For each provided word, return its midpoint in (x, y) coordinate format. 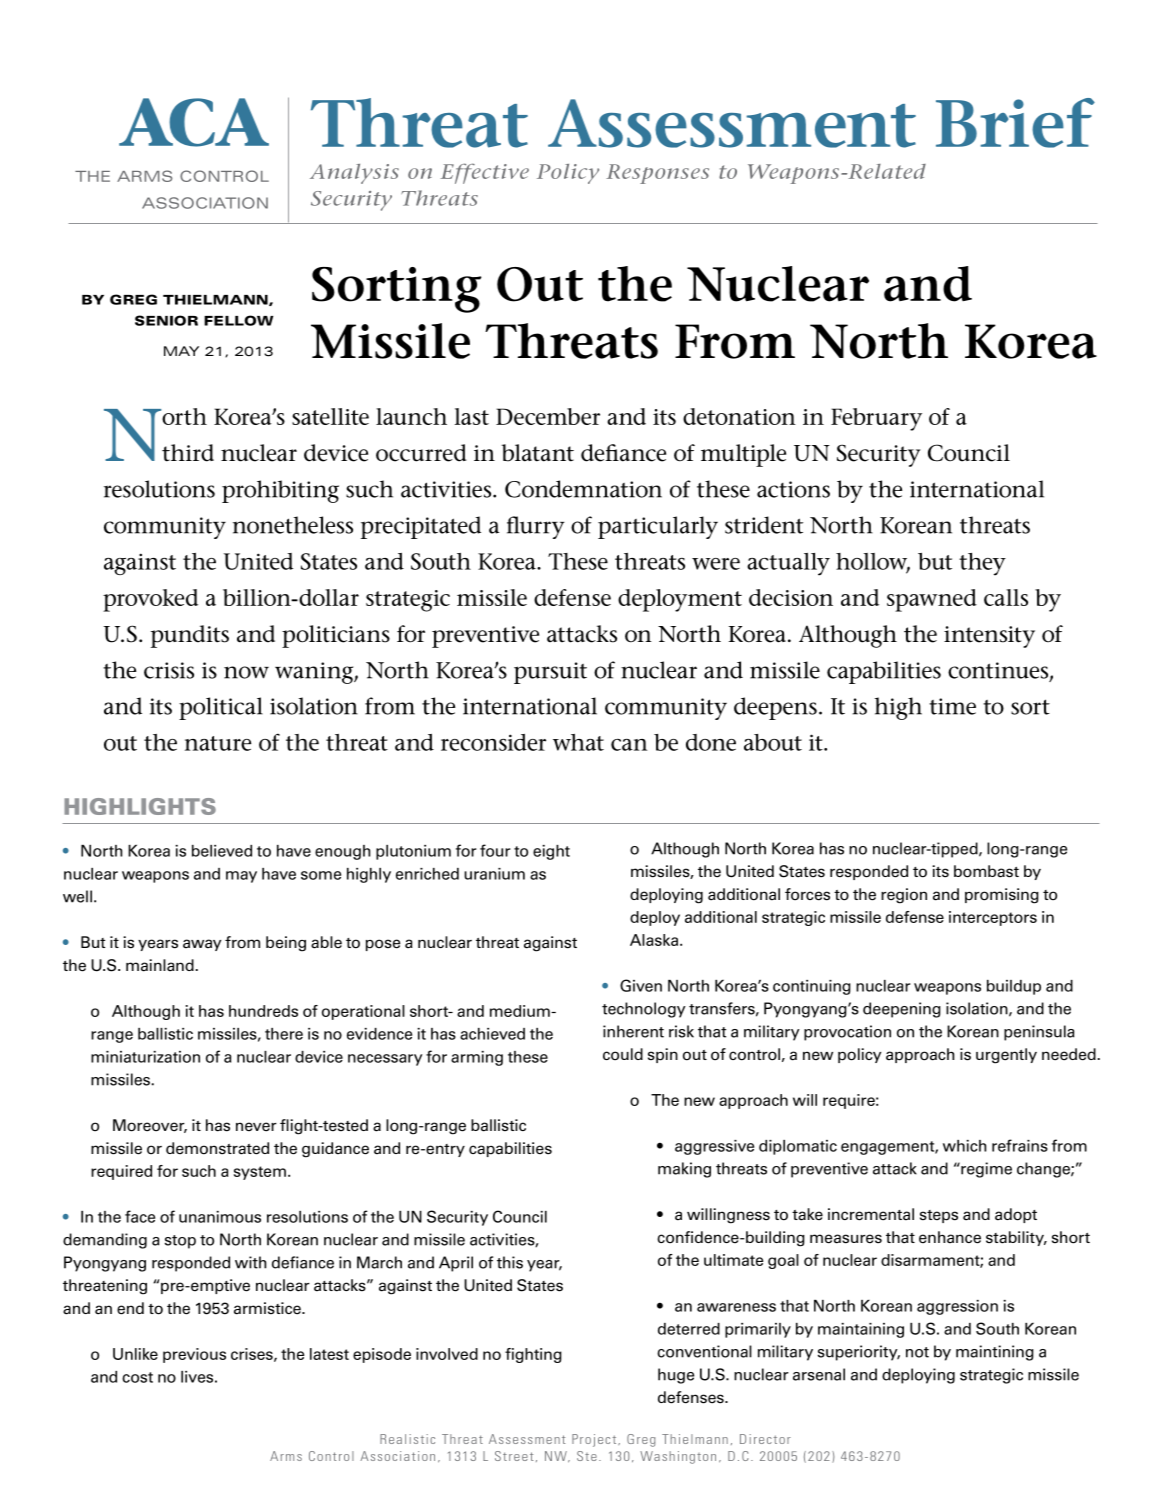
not (917, 1352)
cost (137, 1377)
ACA (194, 122)
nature (218, 743)
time (952, 706)
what (578, 742)
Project (595, 1440)
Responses (657, 174)
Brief (1015, 123)
